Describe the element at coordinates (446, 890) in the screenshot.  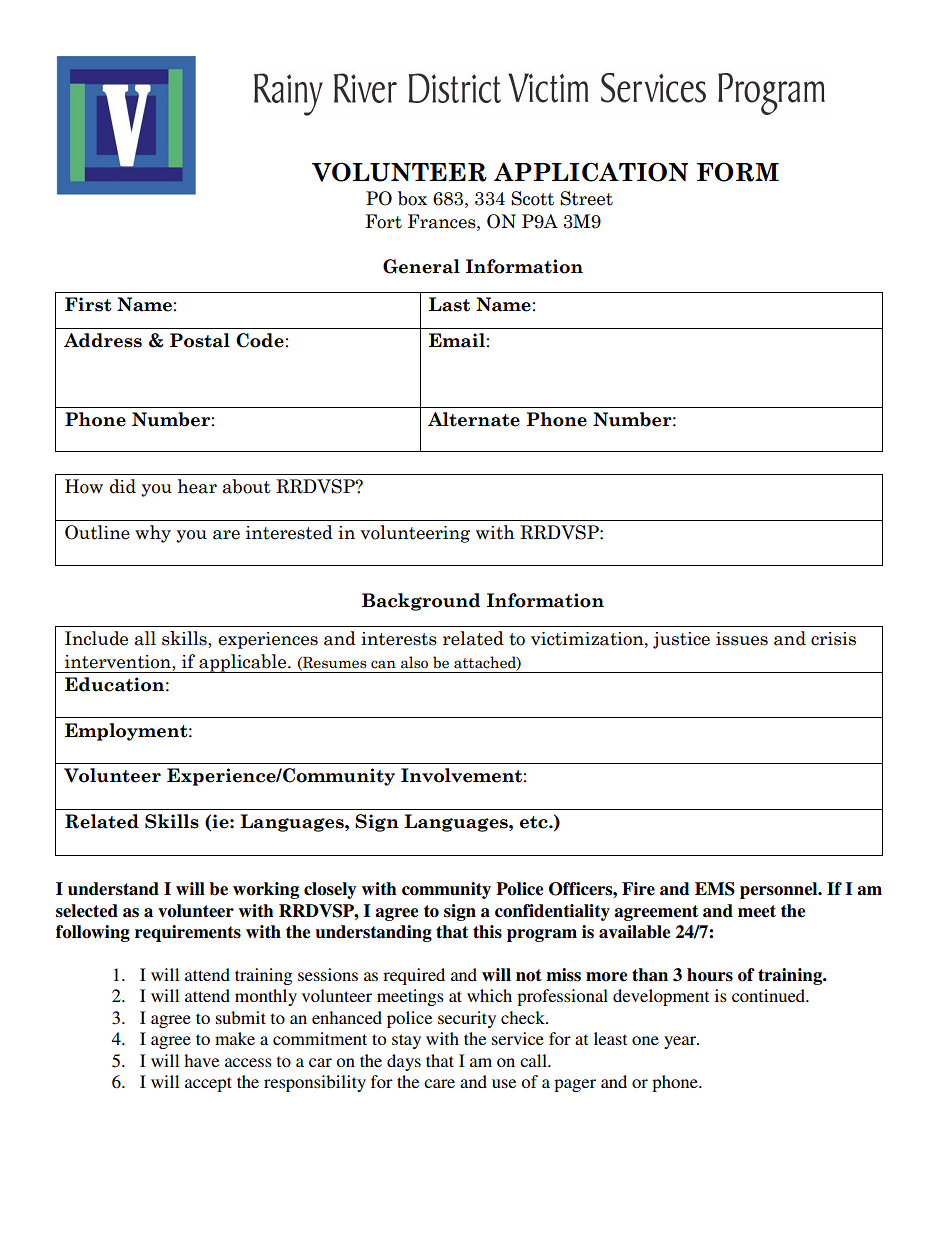
I see `community` at that location.
